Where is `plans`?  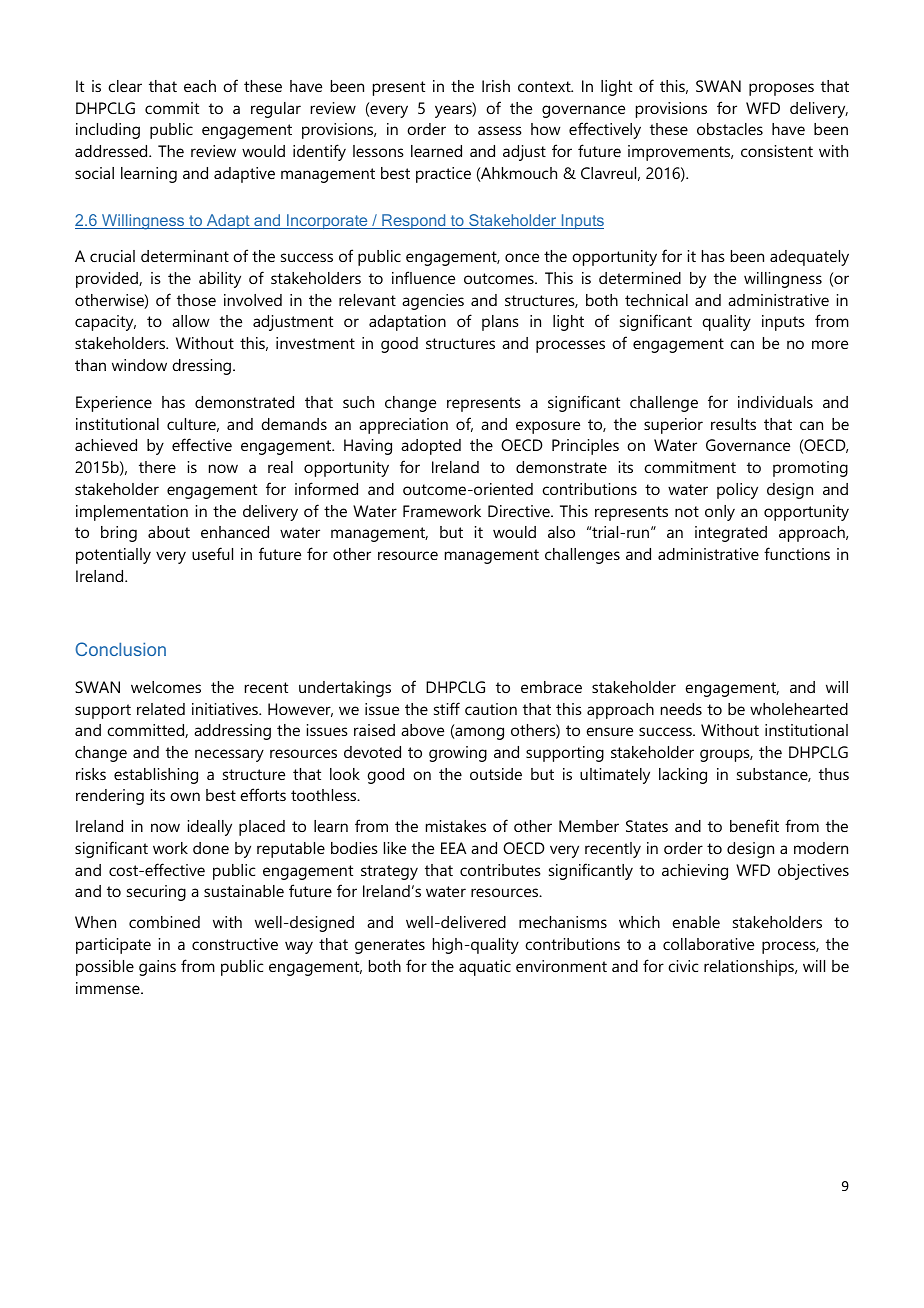 plans is located at coordinates (500, 323).
